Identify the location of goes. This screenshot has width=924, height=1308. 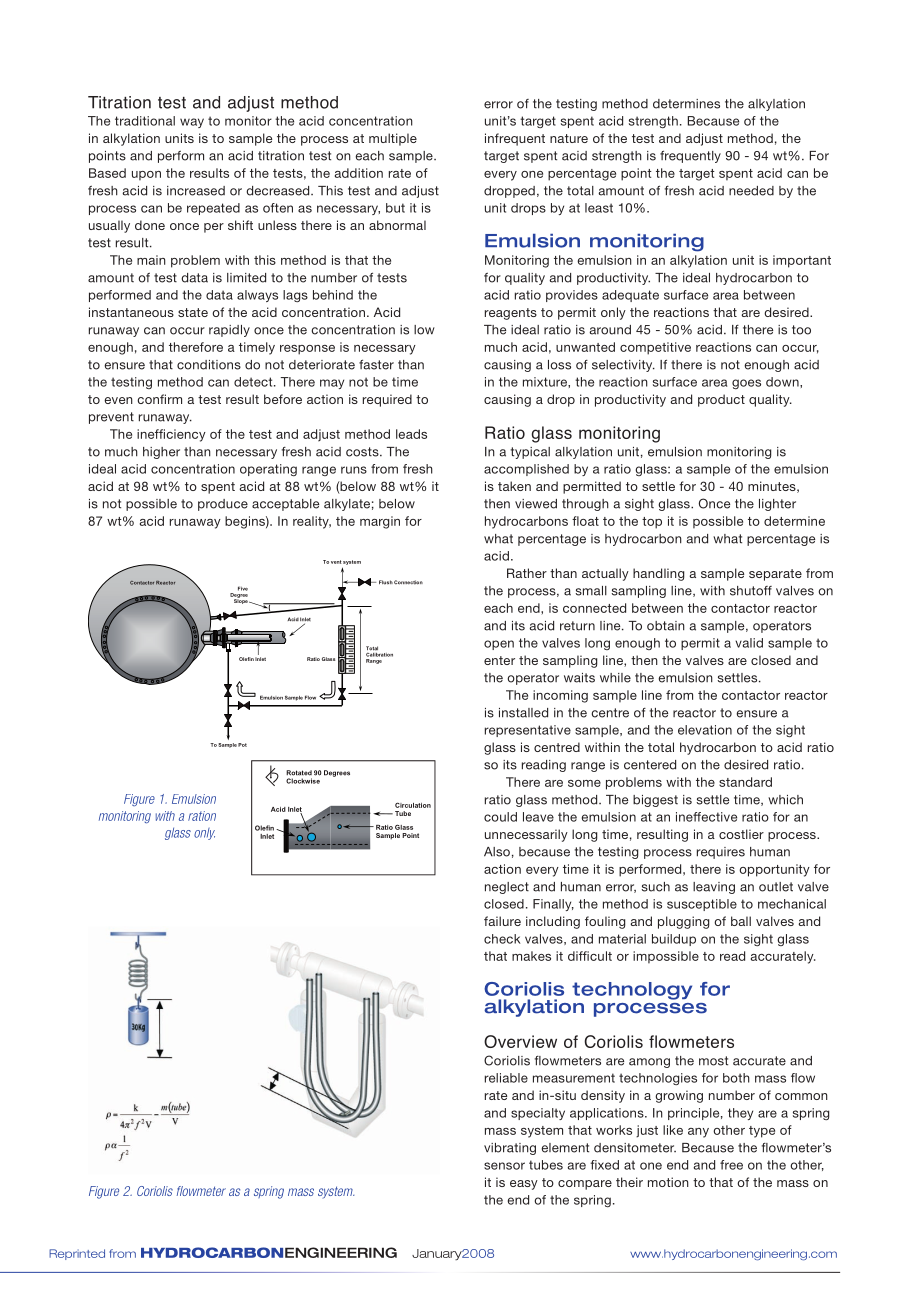
(746, 384).
